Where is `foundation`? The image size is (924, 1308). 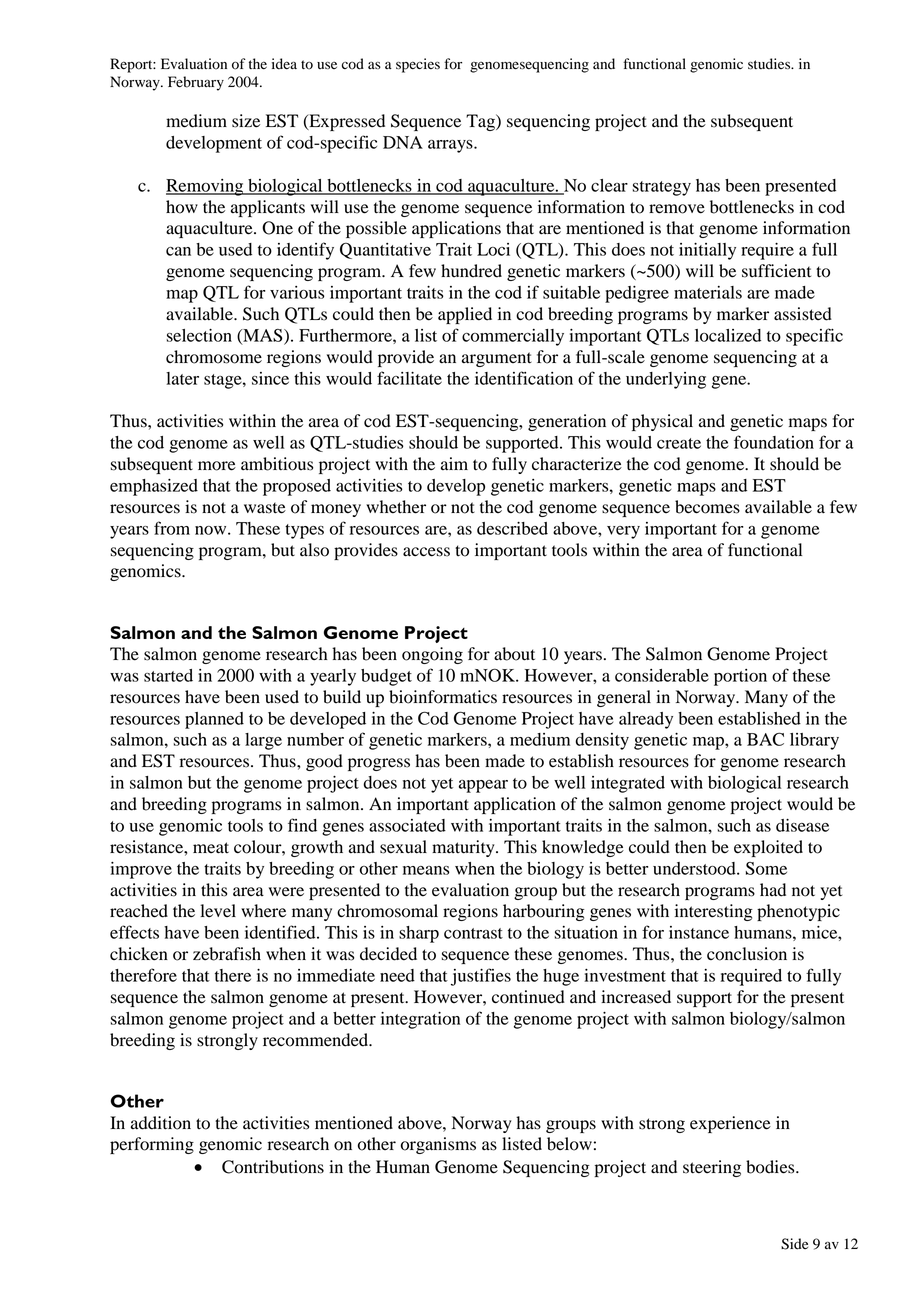 foundation is located at coordinates (774, 442).
